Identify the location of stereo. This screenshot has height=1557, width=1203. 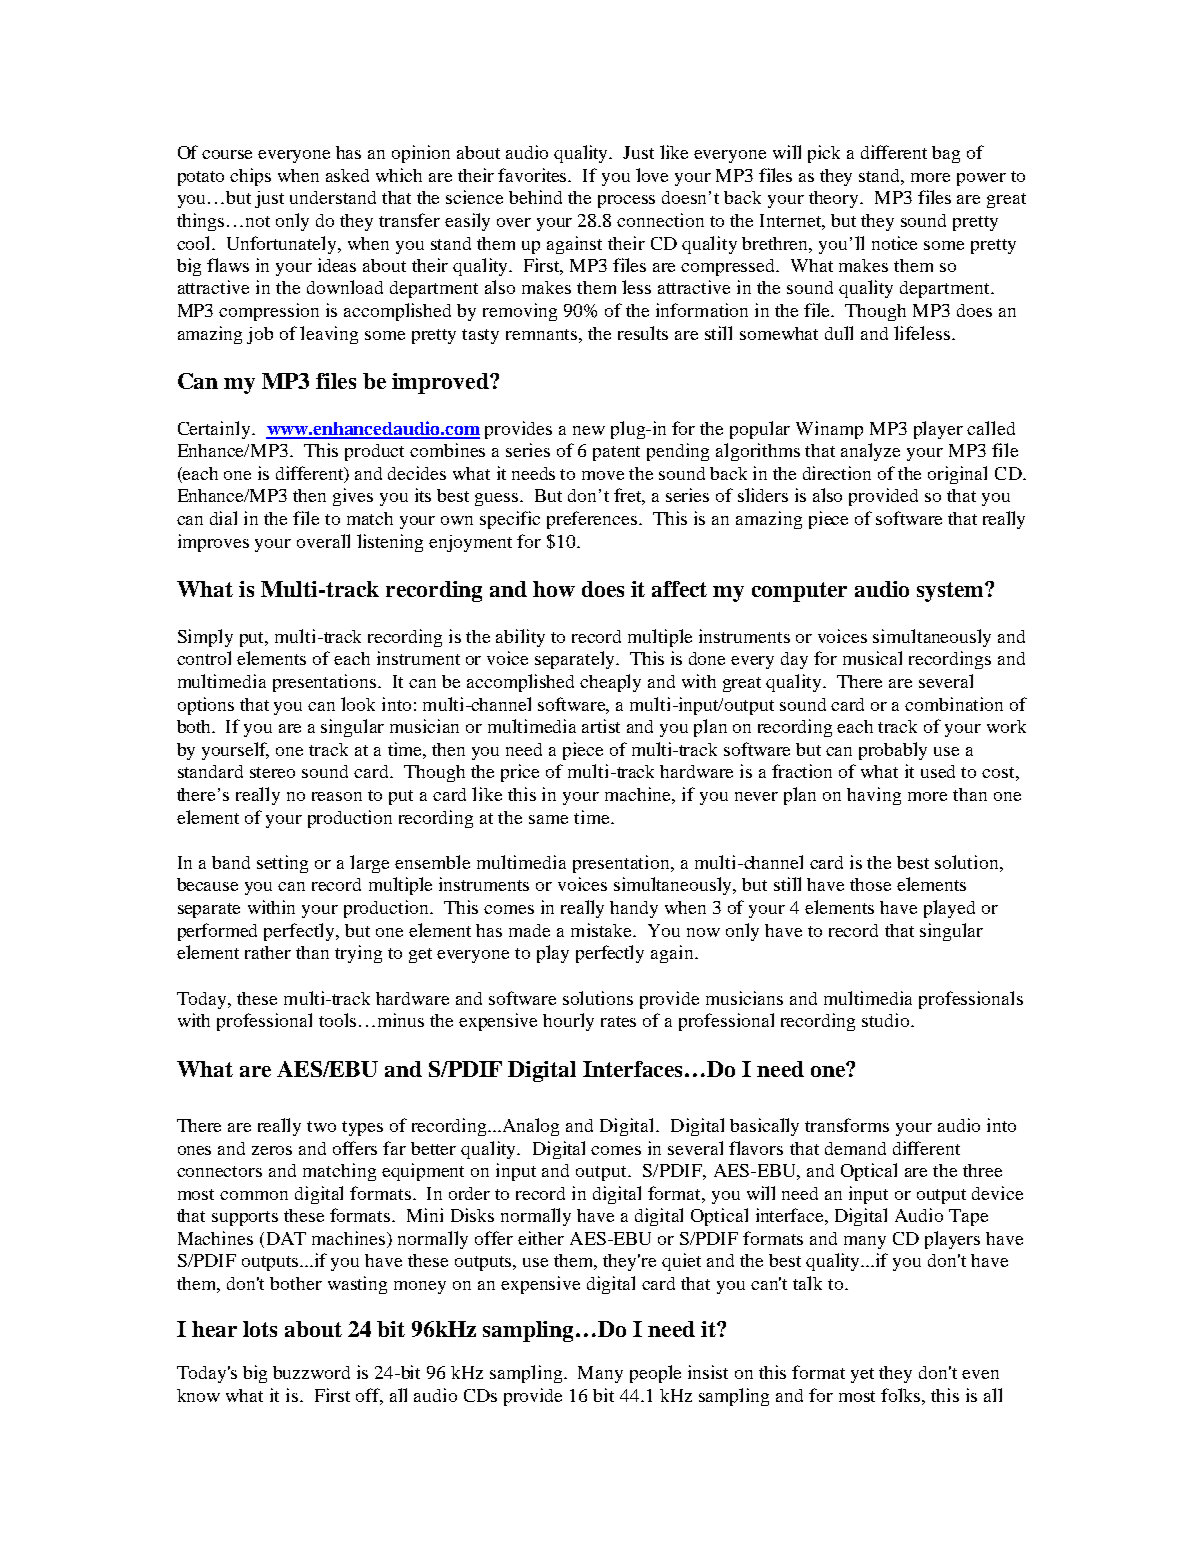
(272, 772).
